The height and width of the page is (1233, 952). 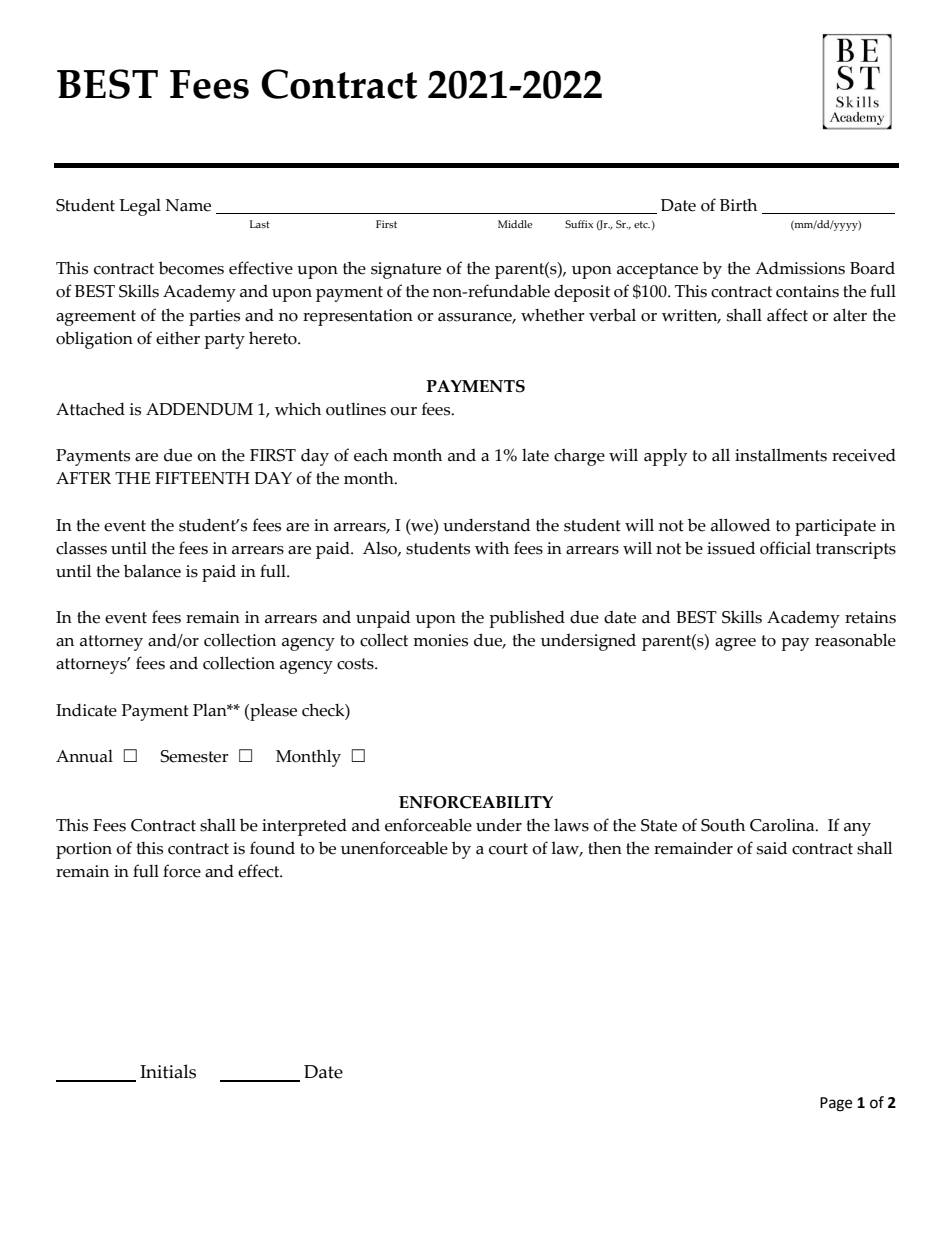 What do you see at coordinates (515, 224) in the page?
I see `Middle` at bounding box center [515, 224].
